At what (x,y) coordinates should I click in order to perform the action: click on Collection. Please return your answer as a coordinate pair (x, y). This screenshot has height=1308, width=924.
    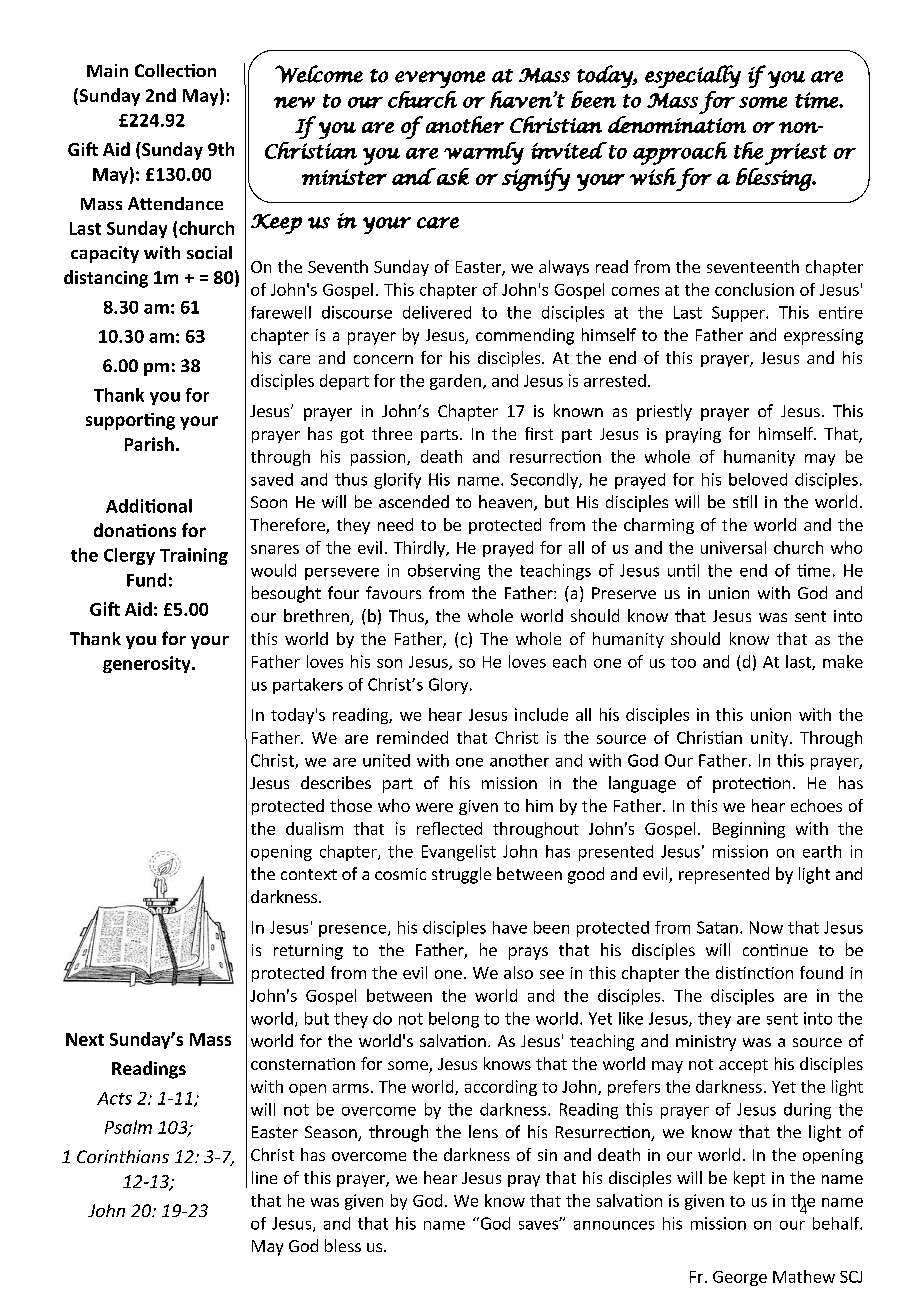
    Looking at the image, I should click on (175, 70).
